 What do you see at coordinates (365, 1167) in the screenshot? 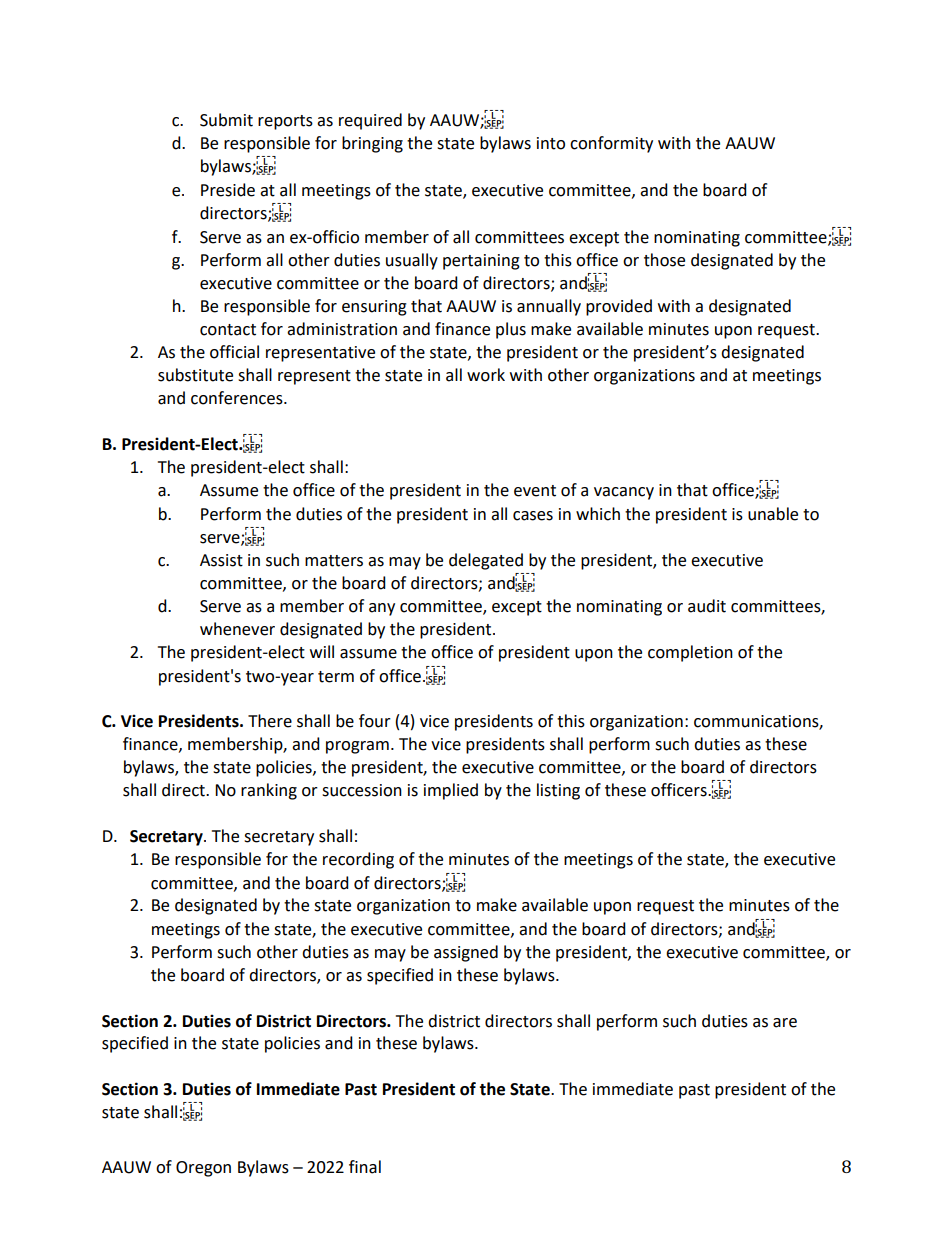
I see `final` at bounding box center [365, 1167].
